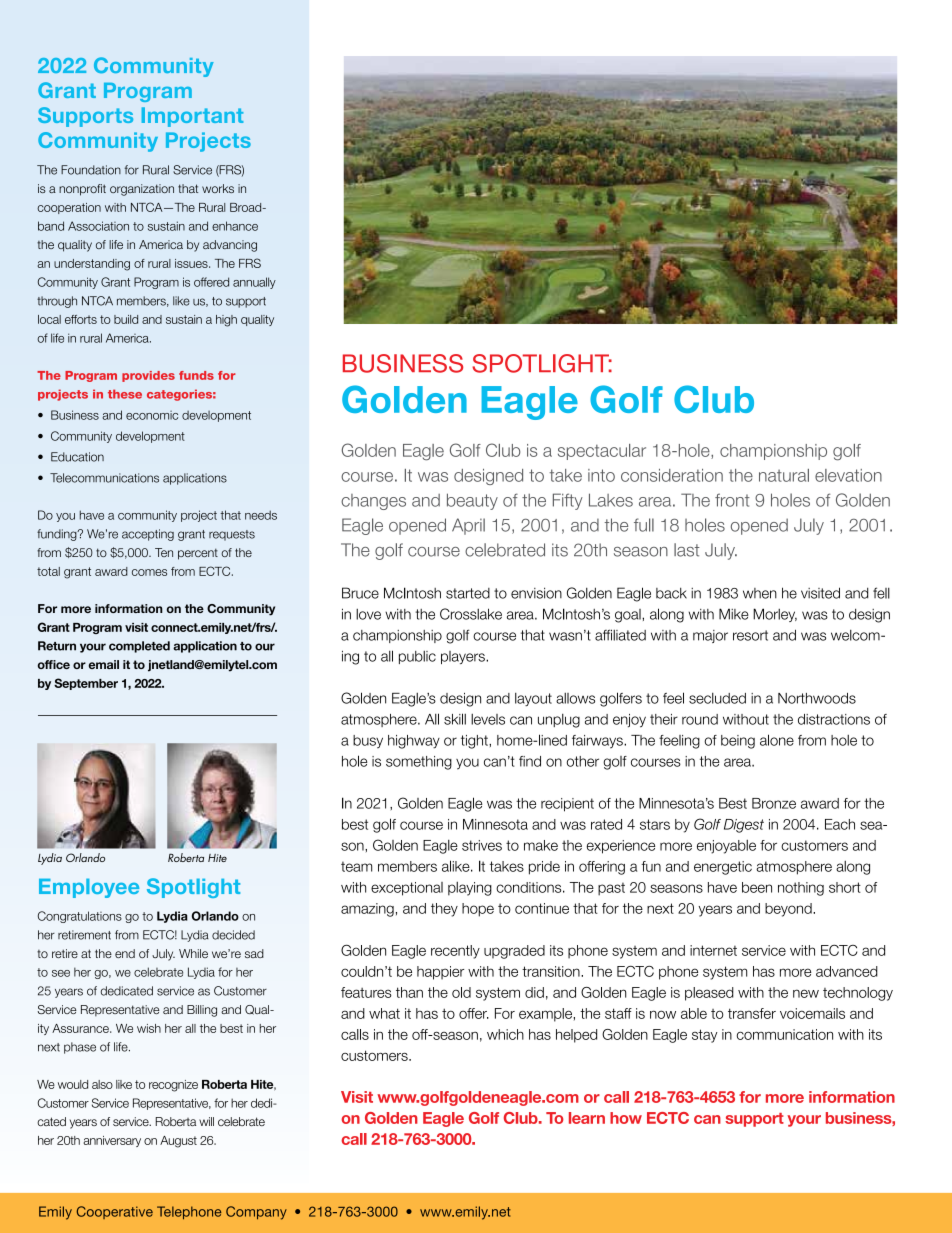  I want to click on players, so click(464, 657).
